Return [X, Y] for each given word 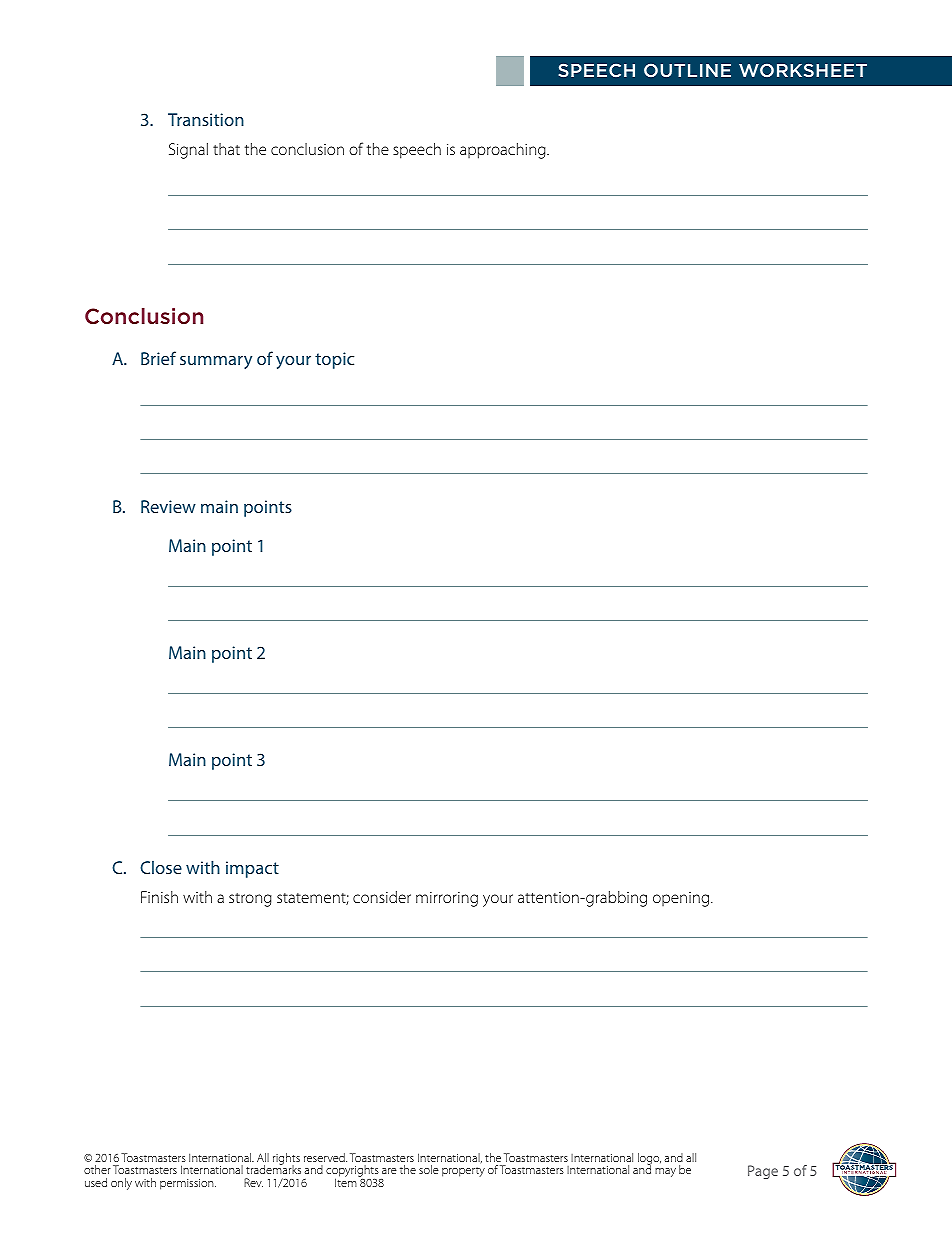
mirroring [447, 899]
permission [188, 1184]
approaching [504, 151]
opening [682, 899]
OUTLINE [687, 70]
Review [168, 506]
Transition [206, 119]
